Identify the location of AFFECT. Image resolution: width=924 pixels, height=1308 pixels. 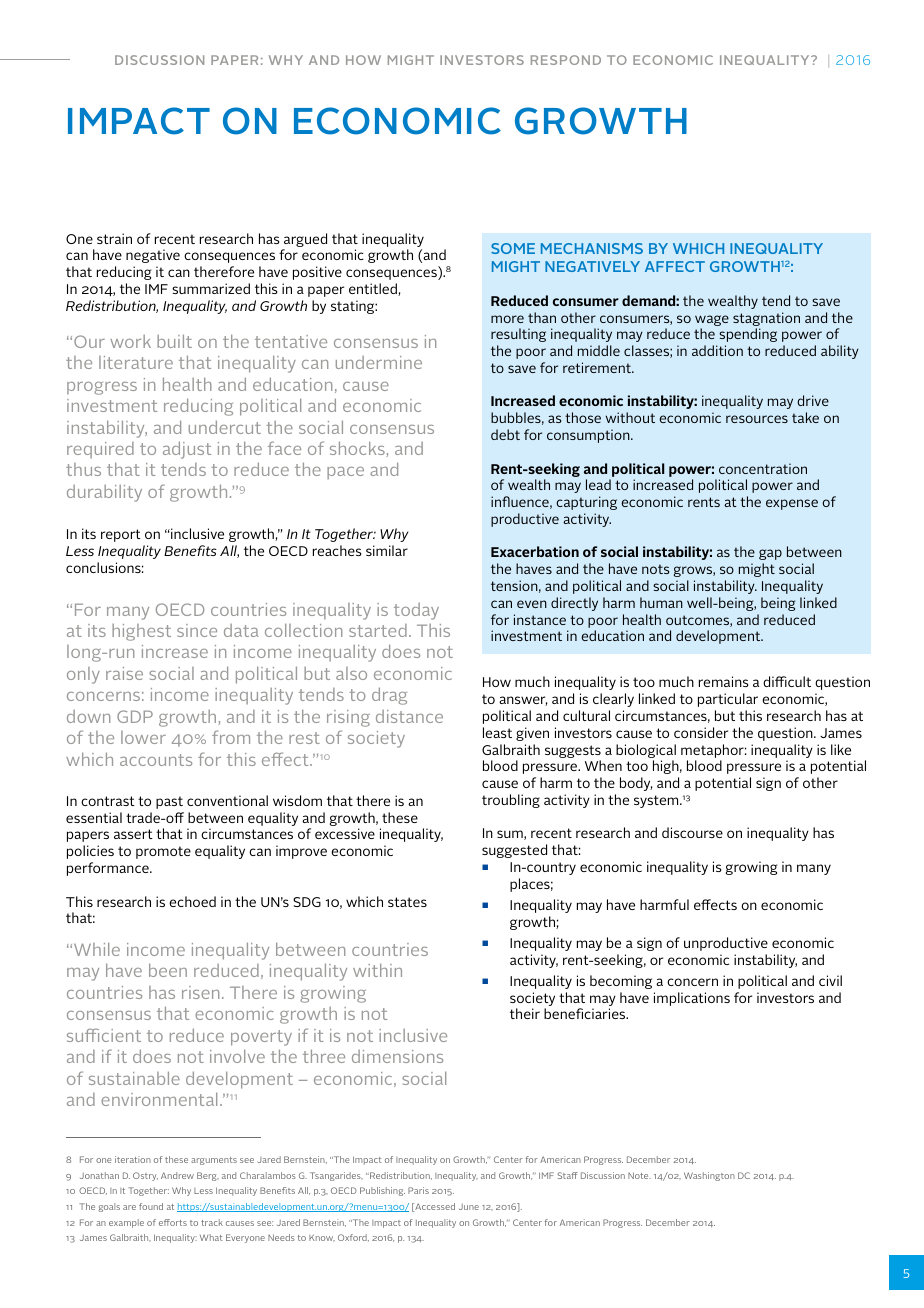
(675, 266).
